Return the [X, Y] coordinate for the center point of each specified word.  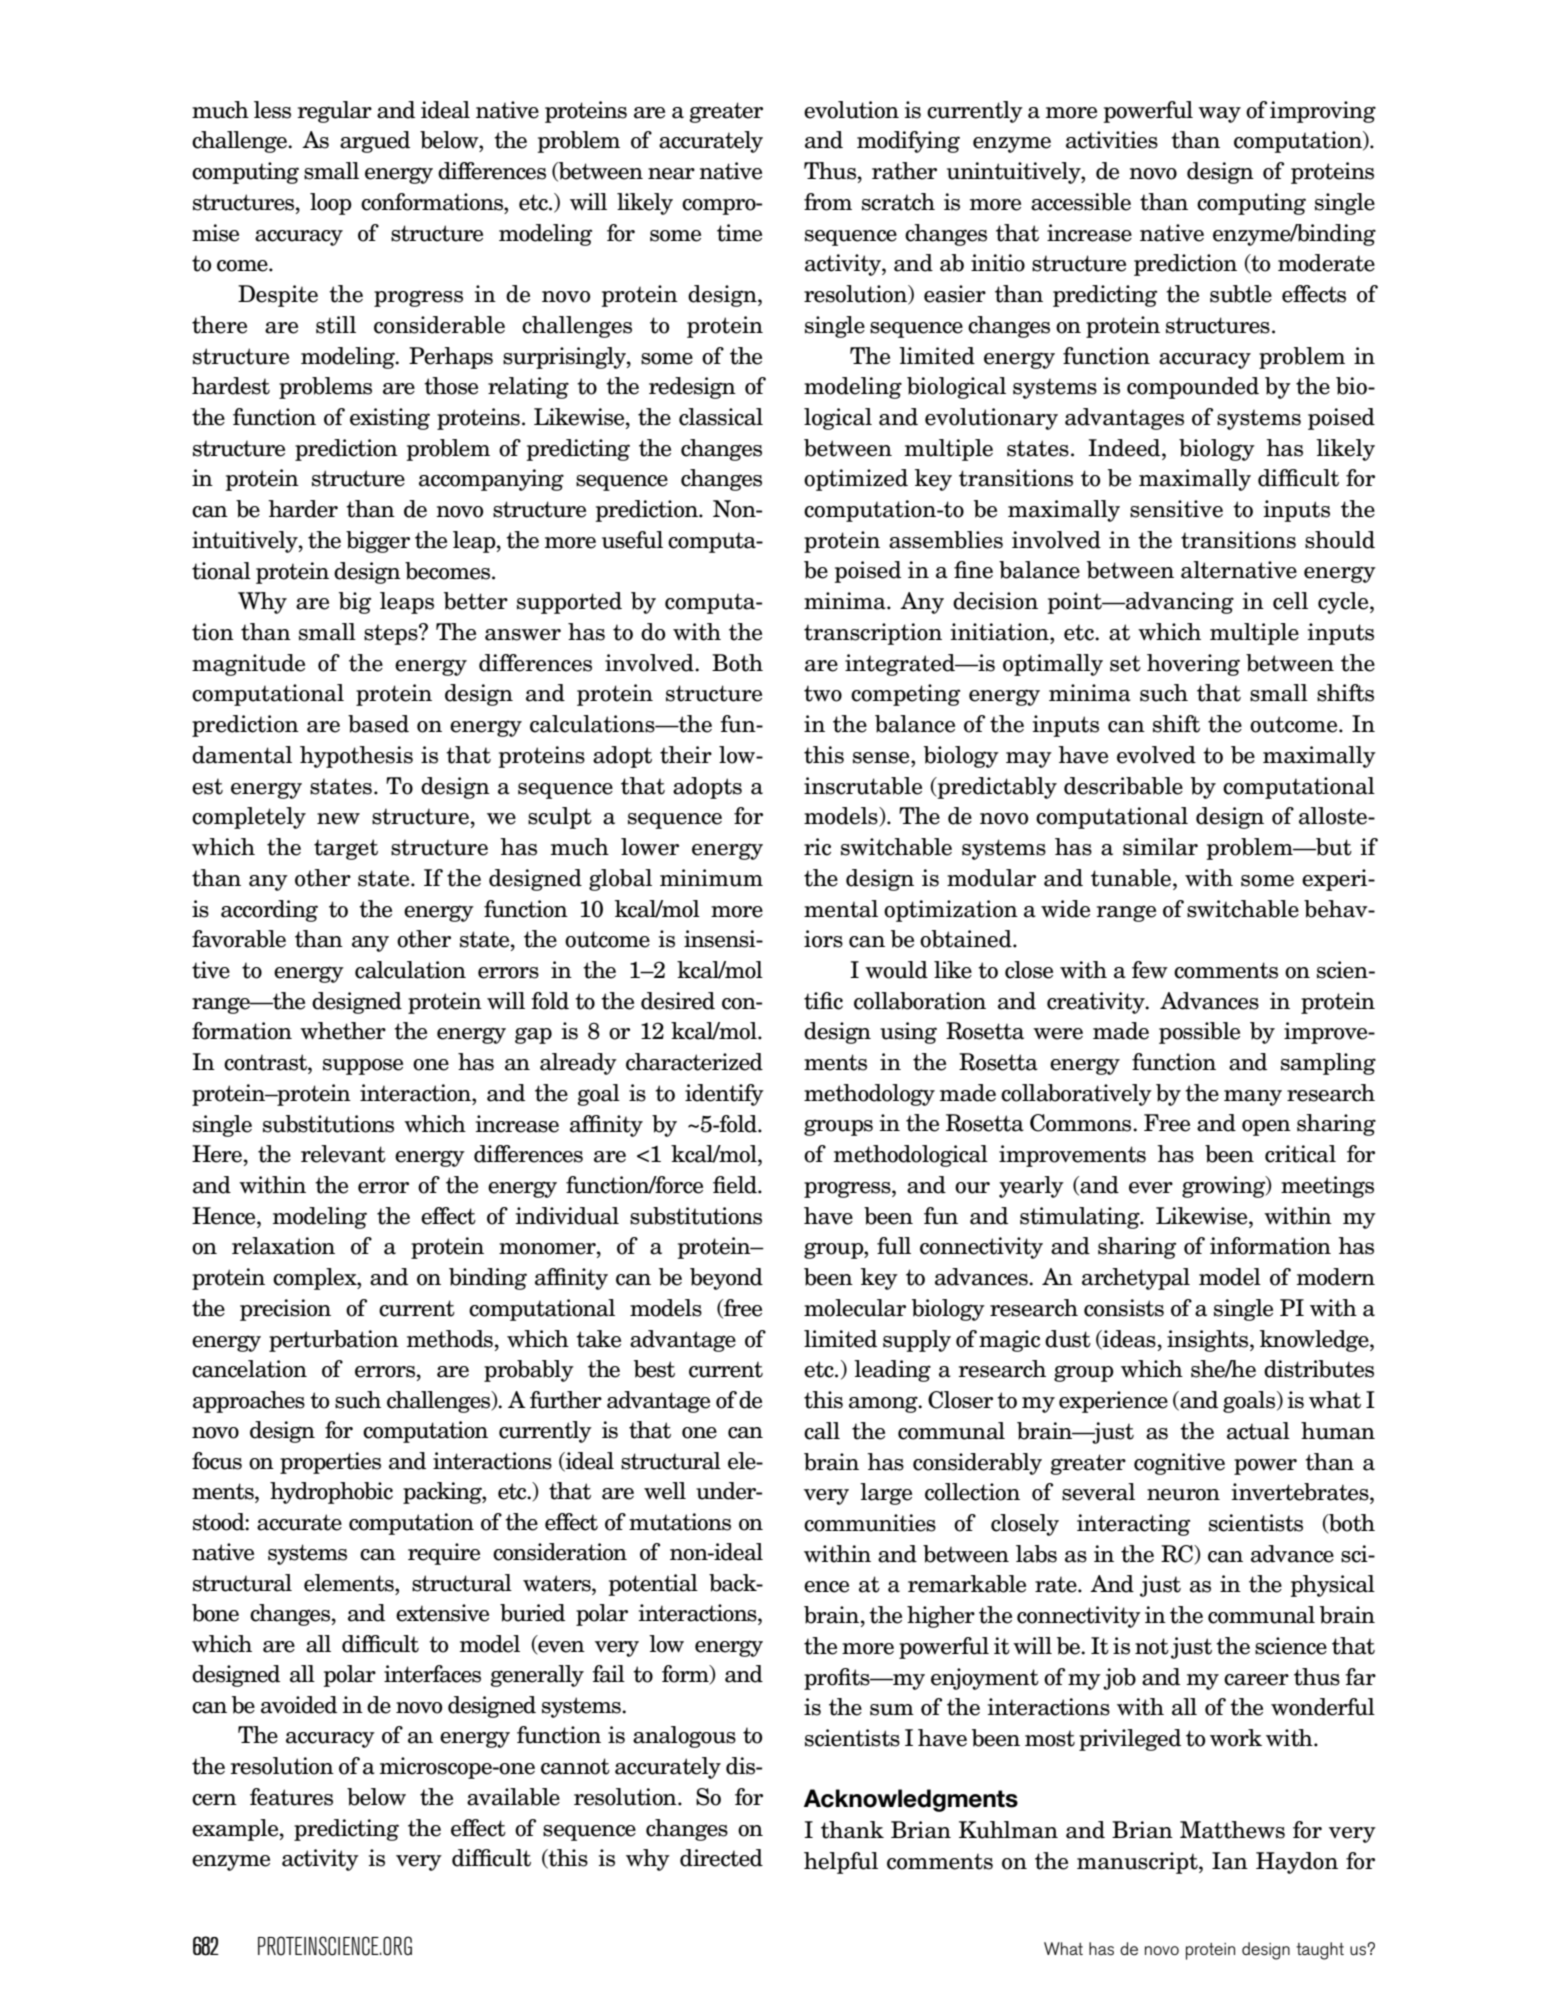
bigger [378, 542]
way [1219, 115]
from [828, 202]
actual [1258, 1431]
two [823, 693]
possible [1199, 1033]
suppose [363, 1067]
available [513, 1797]
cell [1290, 601]
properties [330, 1463]
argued [375, 142]
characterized [694, 1062]
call [822, 1431]
